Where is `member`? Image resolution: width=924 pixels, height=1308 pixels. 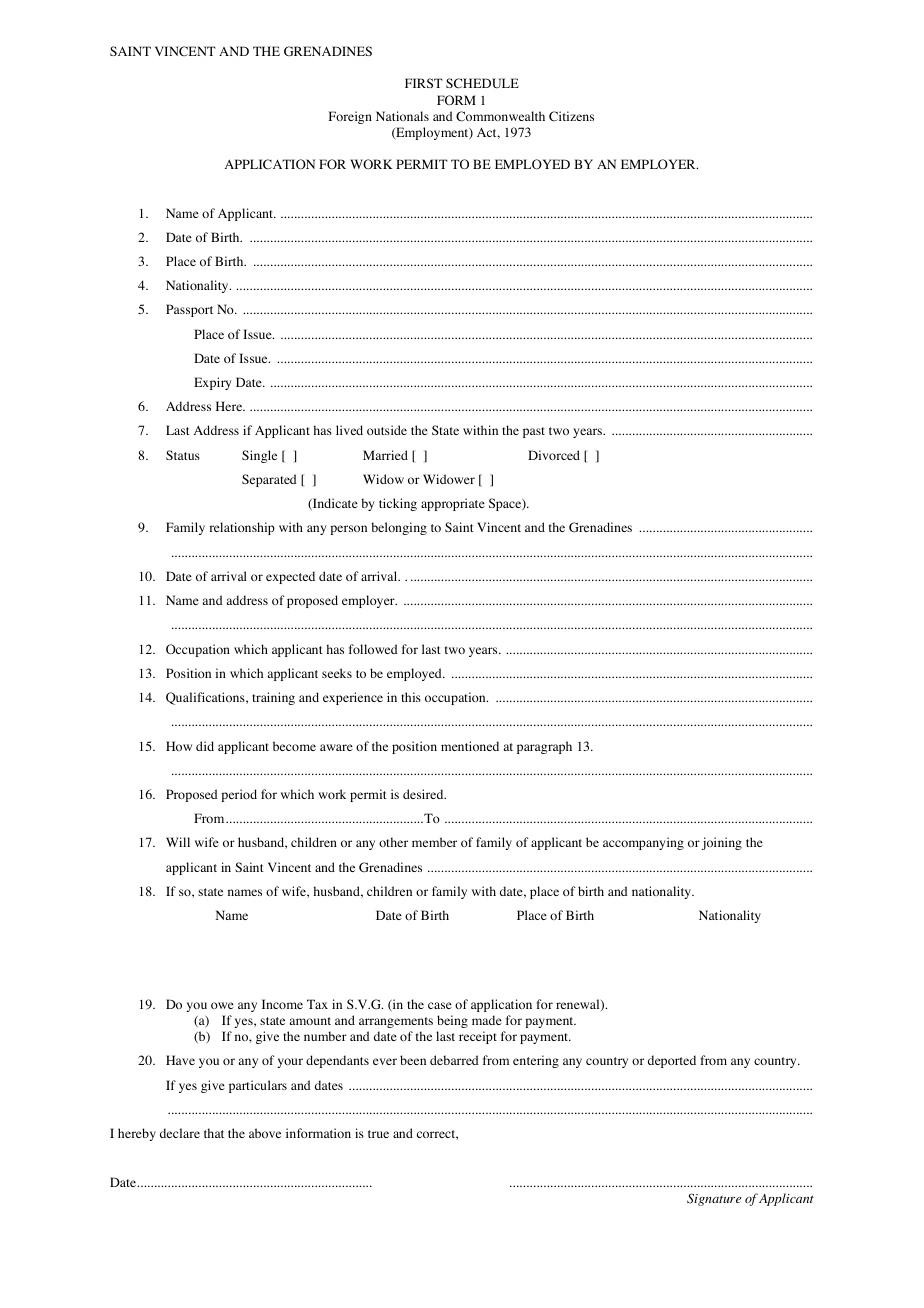 member is located at coordinates (434, 842).
